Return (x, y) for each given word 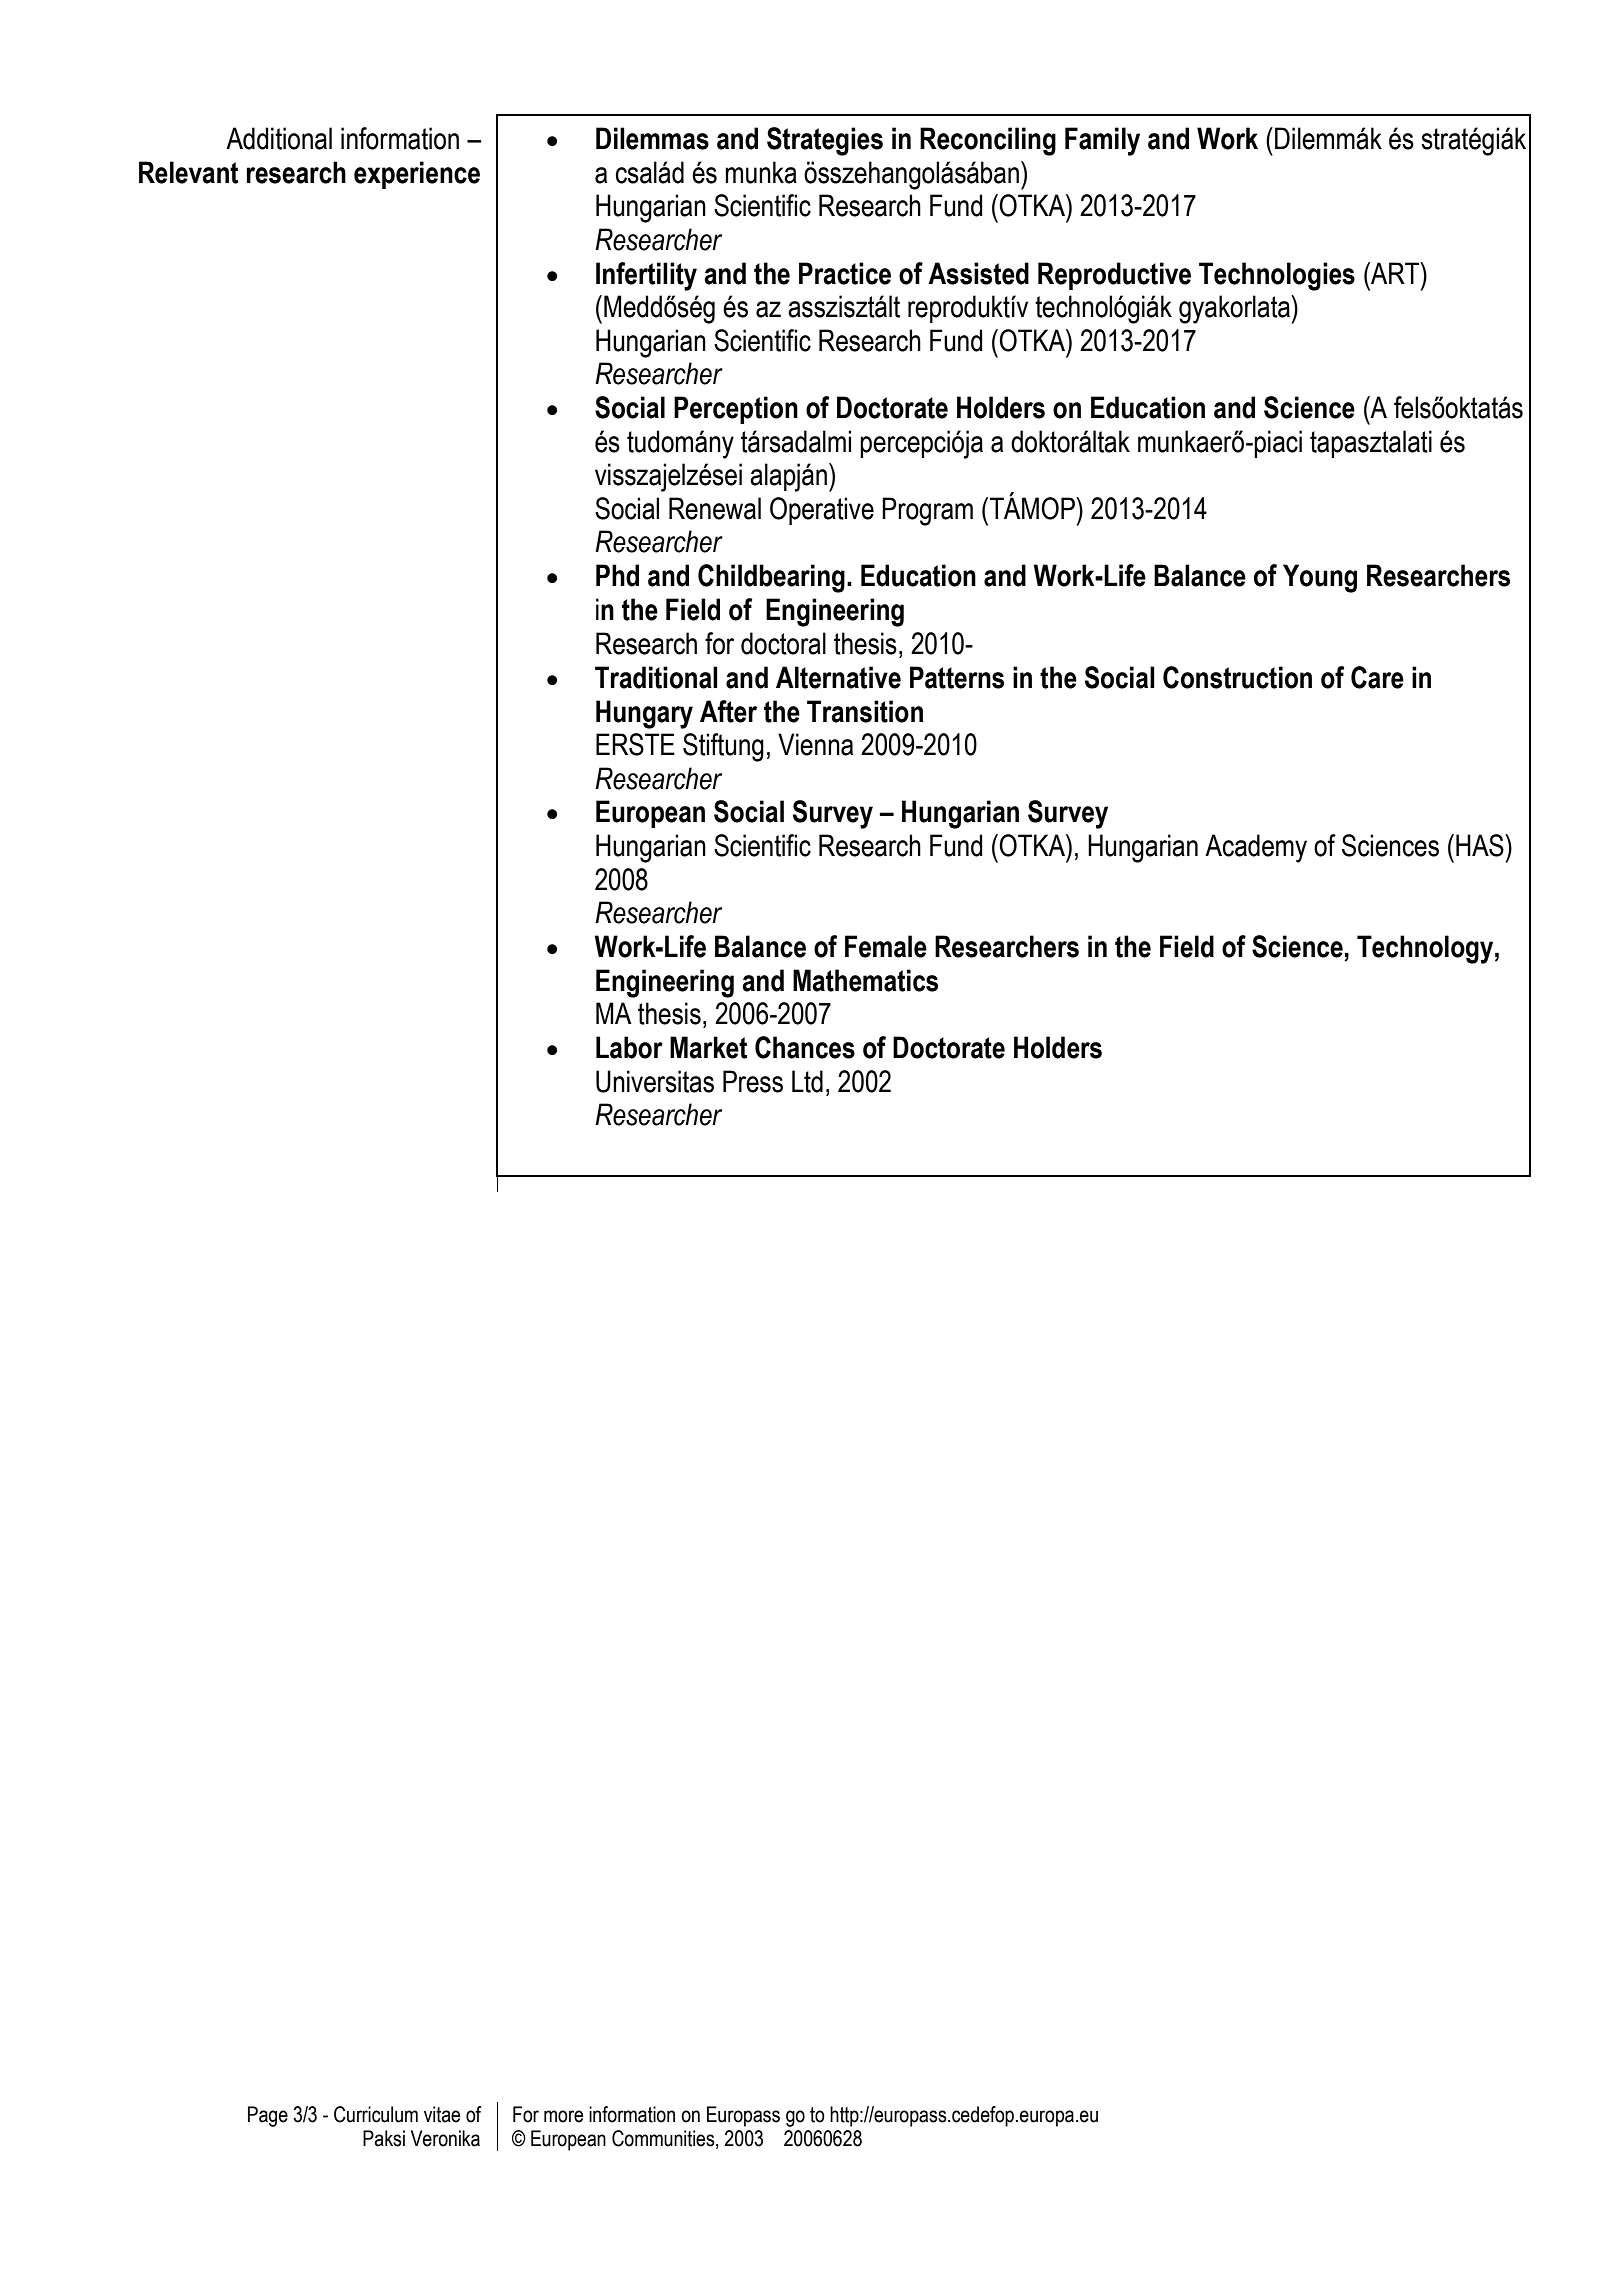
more (563, 2116)
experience (417, 175)
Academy (1256, 848)
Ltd (807, 1081)
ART (1395, 273)
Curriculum (376, 2114)
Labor (629, 1047)
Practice (845, 273)
